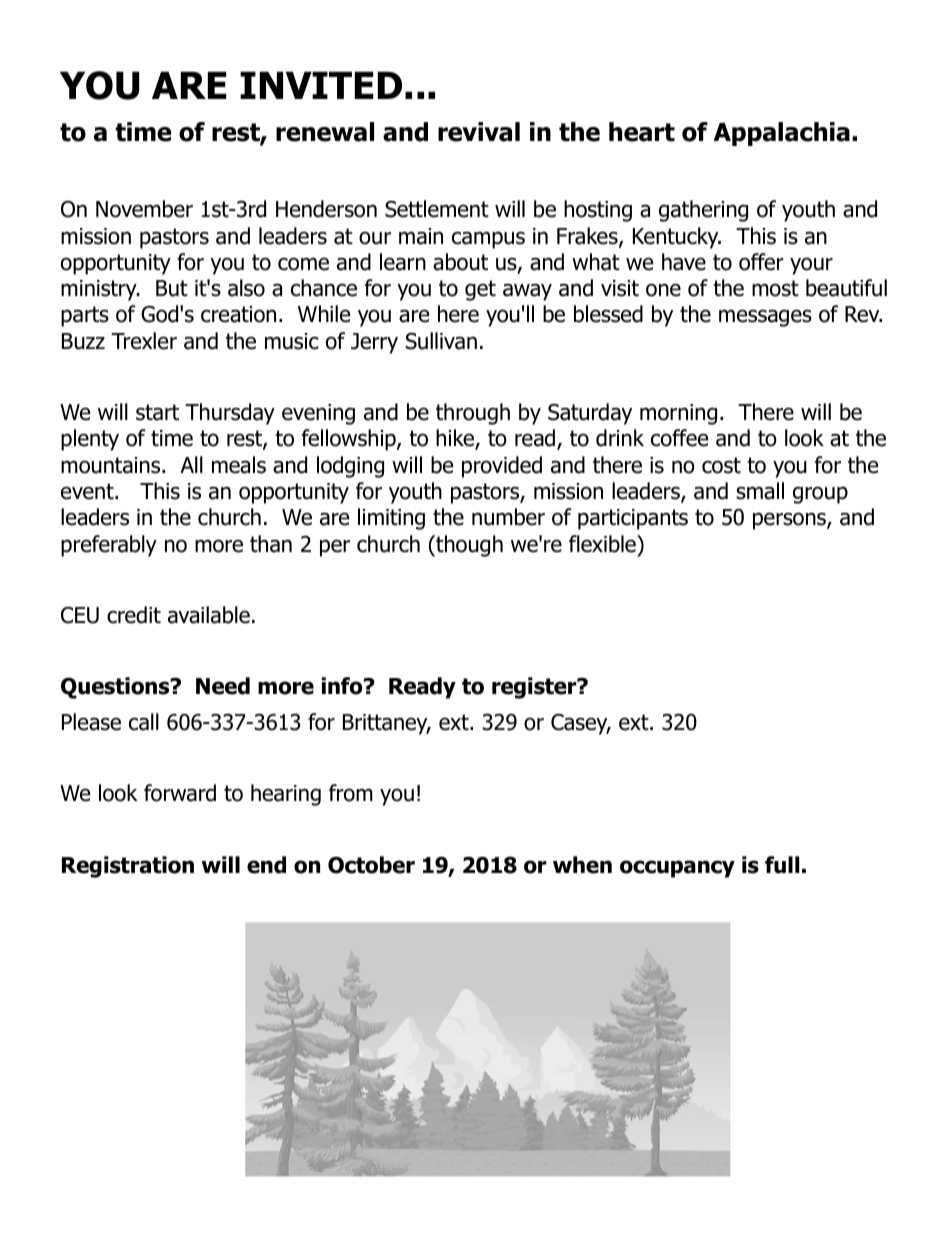  Describe the element at coordinates (209, 615) in the page. I see `available` at that location.
